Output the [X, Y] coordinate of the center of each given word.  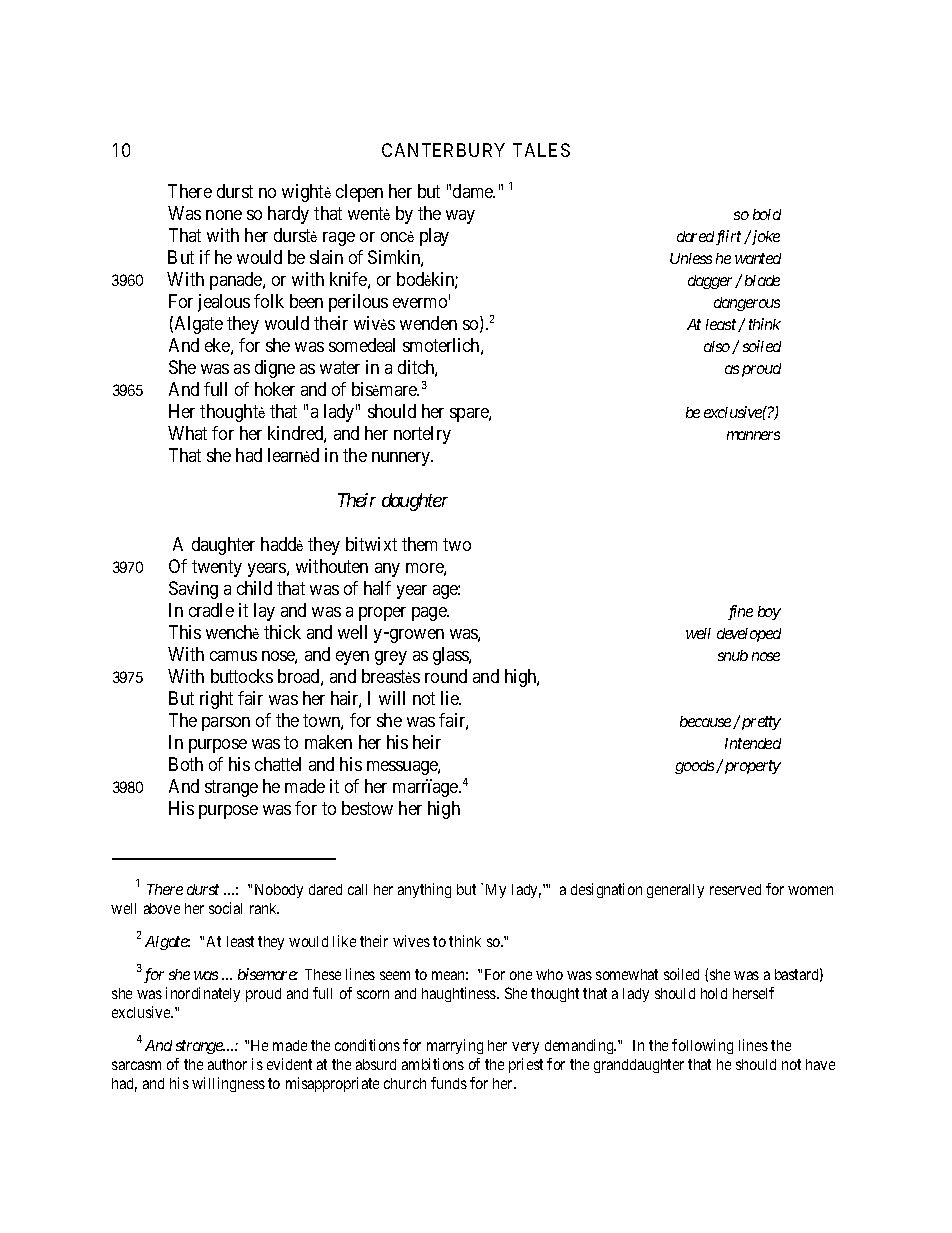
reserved [735, 889]
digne [275, 369]
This [185, 632]
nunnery [402, 459]
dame [474, 191]
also [717, 346]
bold [767, 214]
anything [424, 890]
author [227, 1064]
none [224, 215]
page [430, 614]
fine [740, 612]
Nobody [279, 891]
